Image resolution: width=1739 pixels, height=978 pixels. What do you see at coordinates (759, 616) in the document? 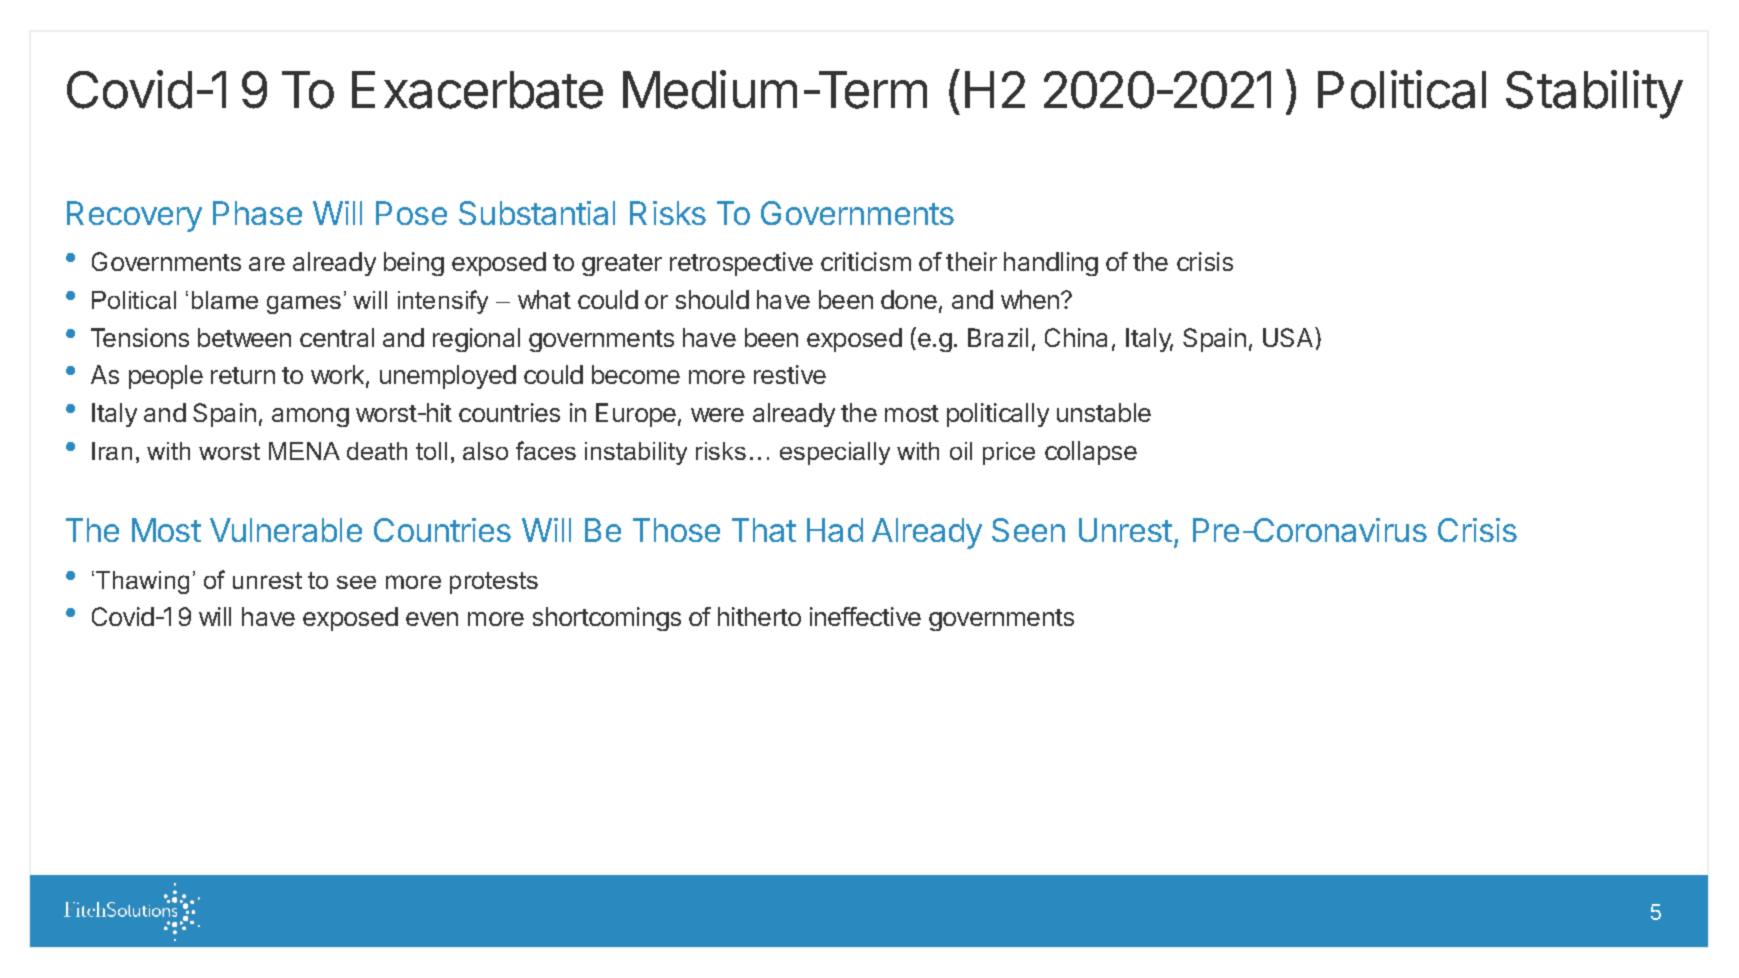
I see `hitherto` at bounding box center [759, 616].
